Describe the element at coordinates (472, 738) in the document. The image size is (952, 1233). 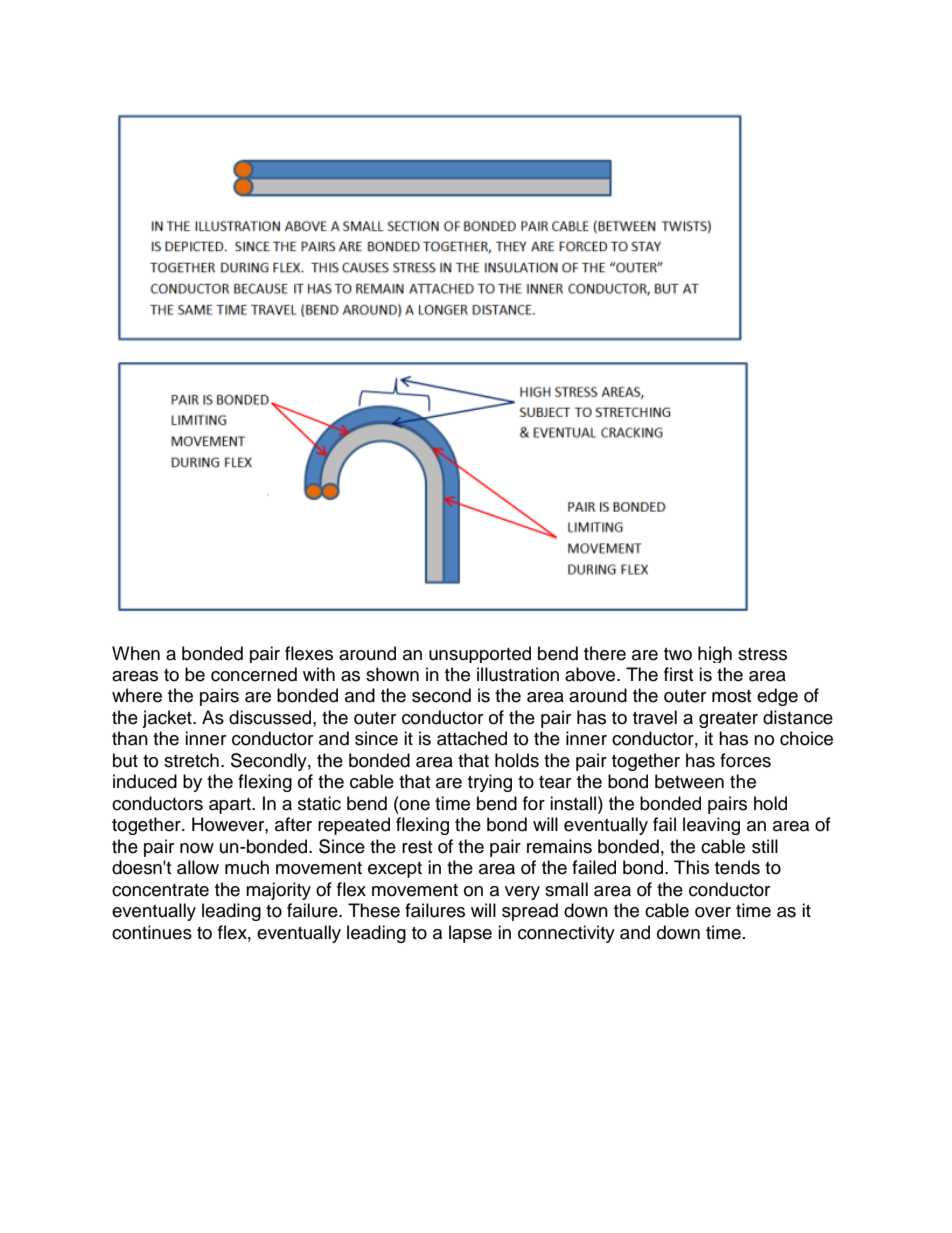
I see `attached` at that location.
